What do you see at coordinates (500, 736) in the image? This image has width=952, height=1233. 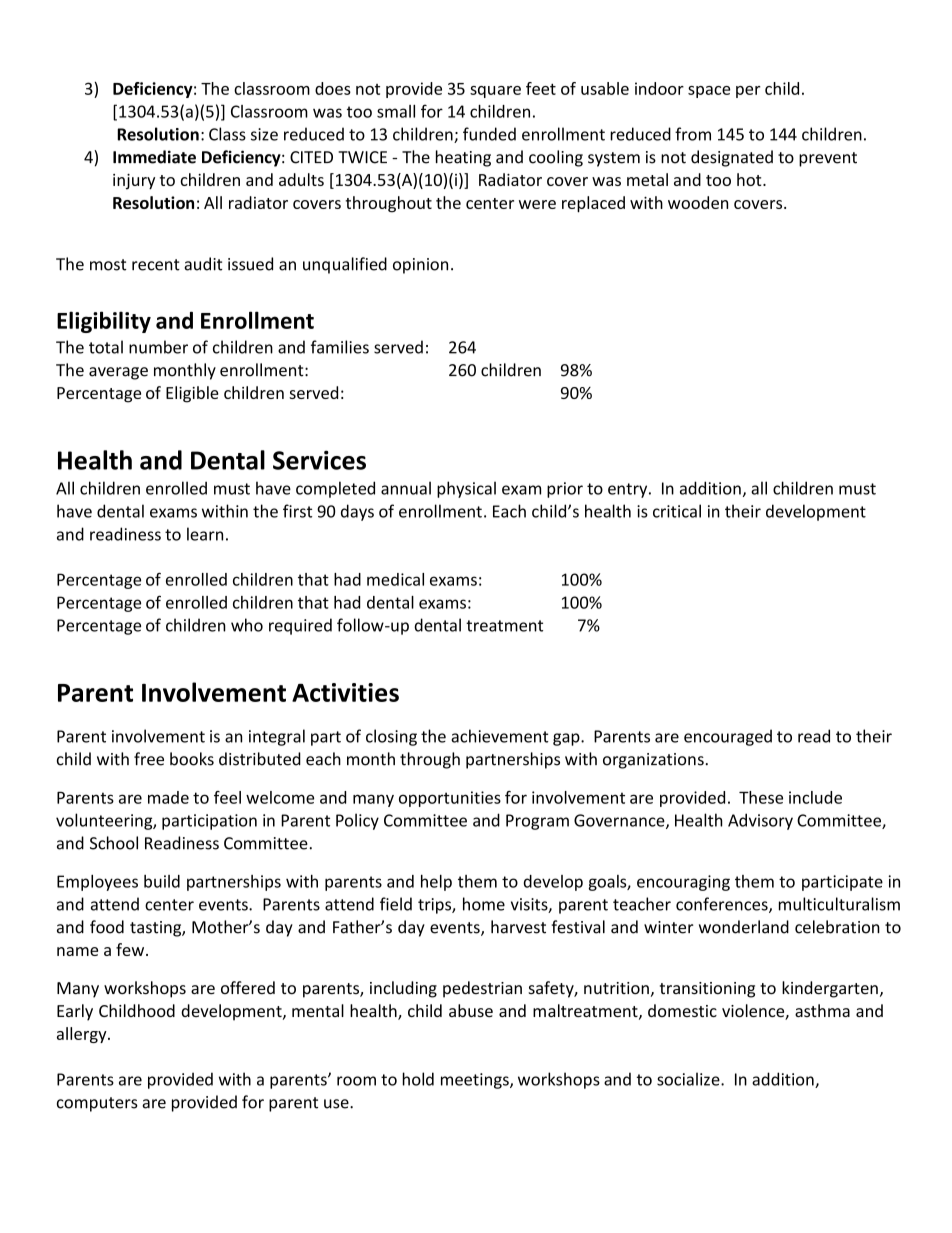 I see `achievement` at bounding box center [500, 736].
